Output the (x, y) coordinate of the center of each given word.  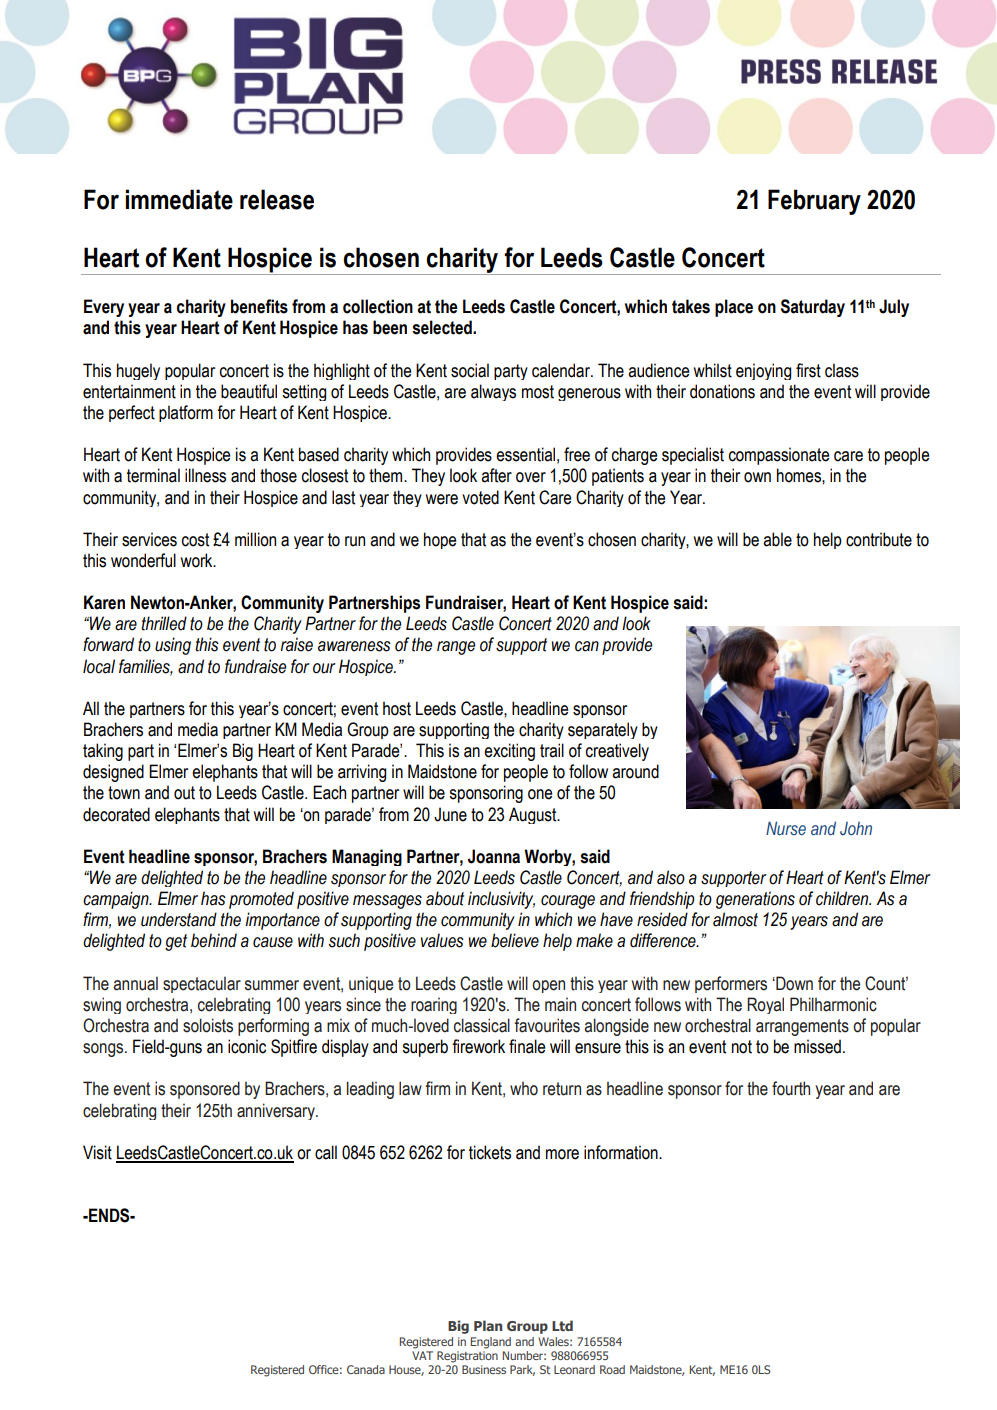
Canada (366, 1369)
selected (443, 327)
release (277, 199)
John (856, 828)
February (814, 202)
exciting (509, 752)
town (124, 793)
